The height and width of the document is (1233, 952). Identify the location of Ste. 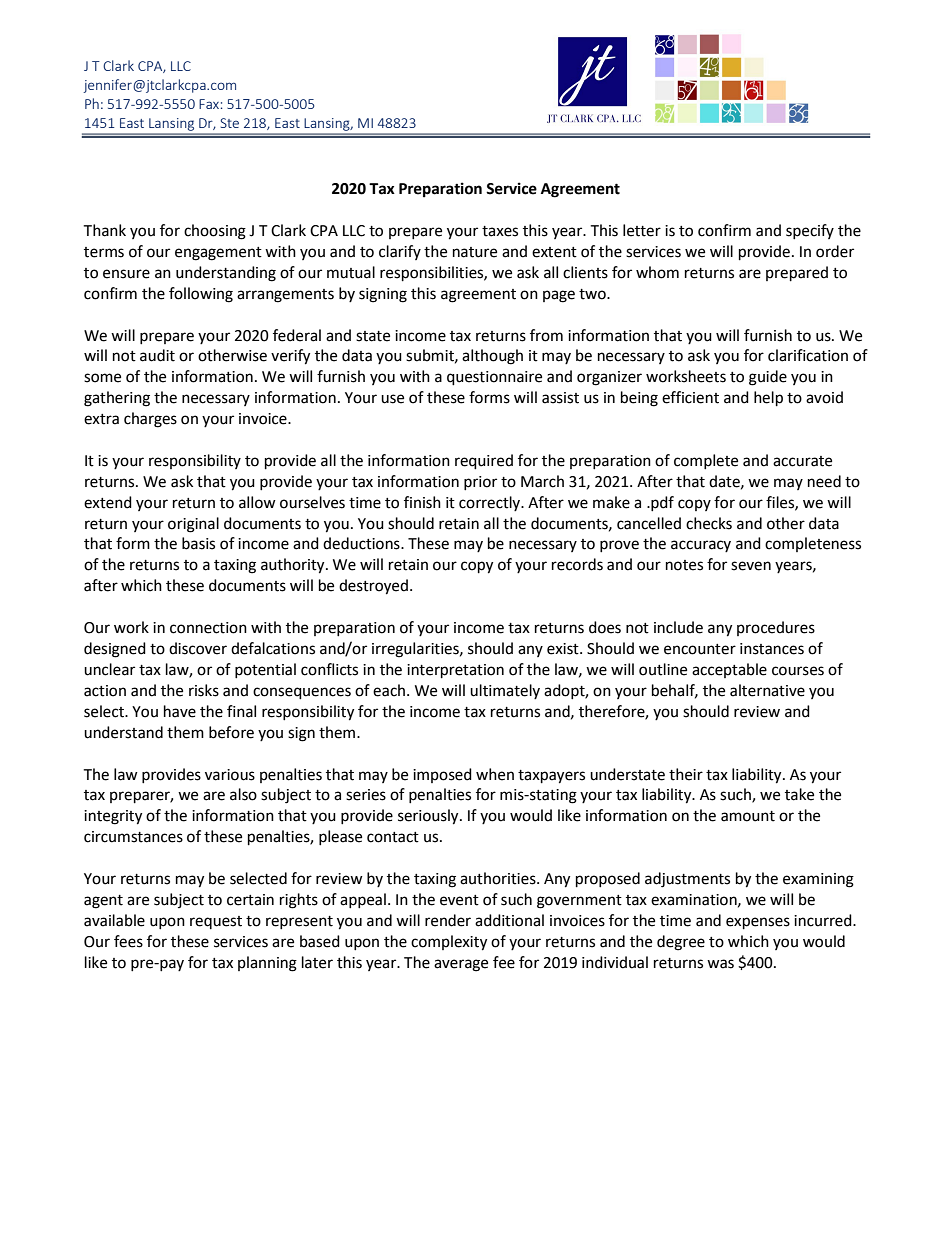
(230, 123).
